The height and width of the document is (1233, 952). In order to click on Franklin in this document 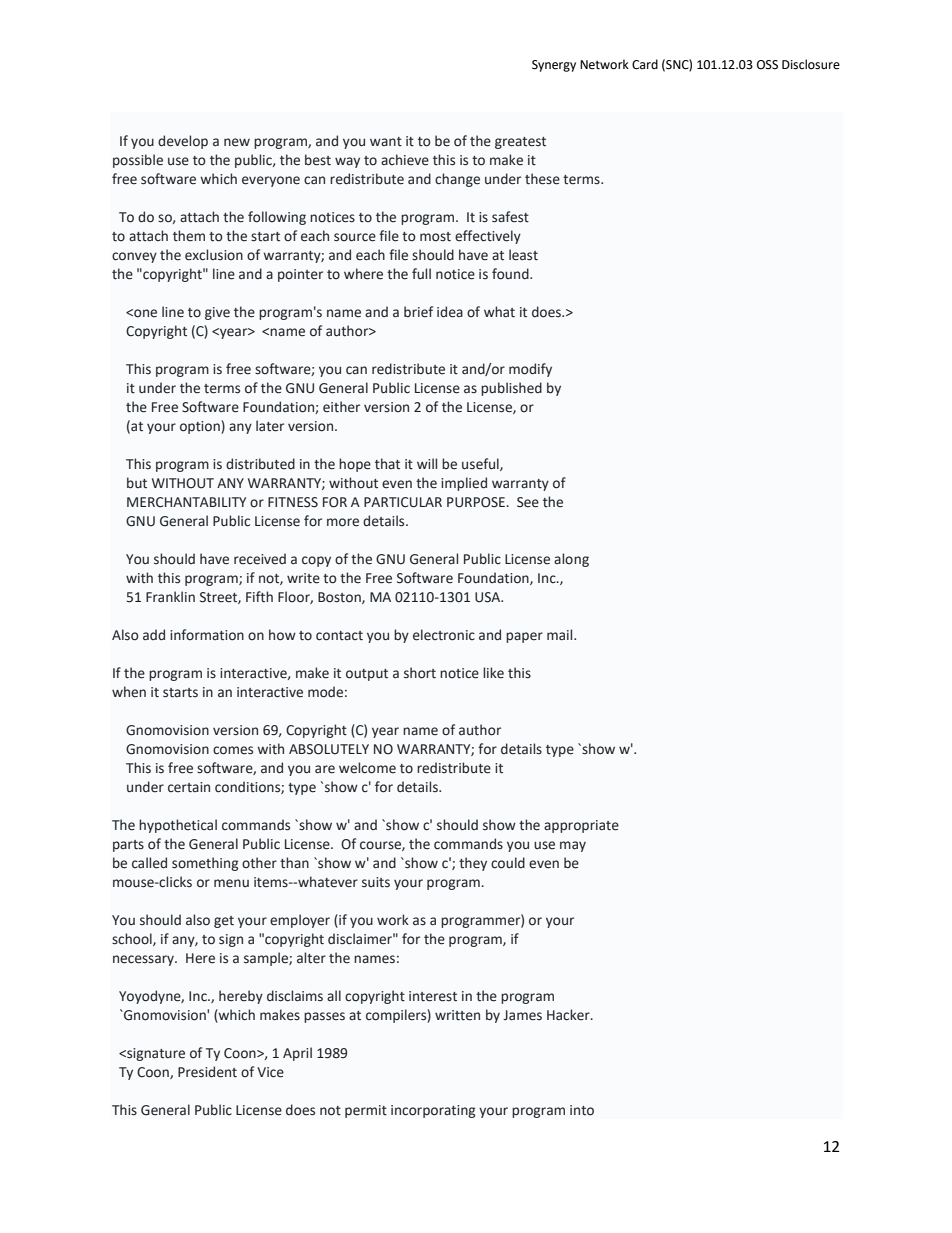, I will do `click(170, 597)`.
